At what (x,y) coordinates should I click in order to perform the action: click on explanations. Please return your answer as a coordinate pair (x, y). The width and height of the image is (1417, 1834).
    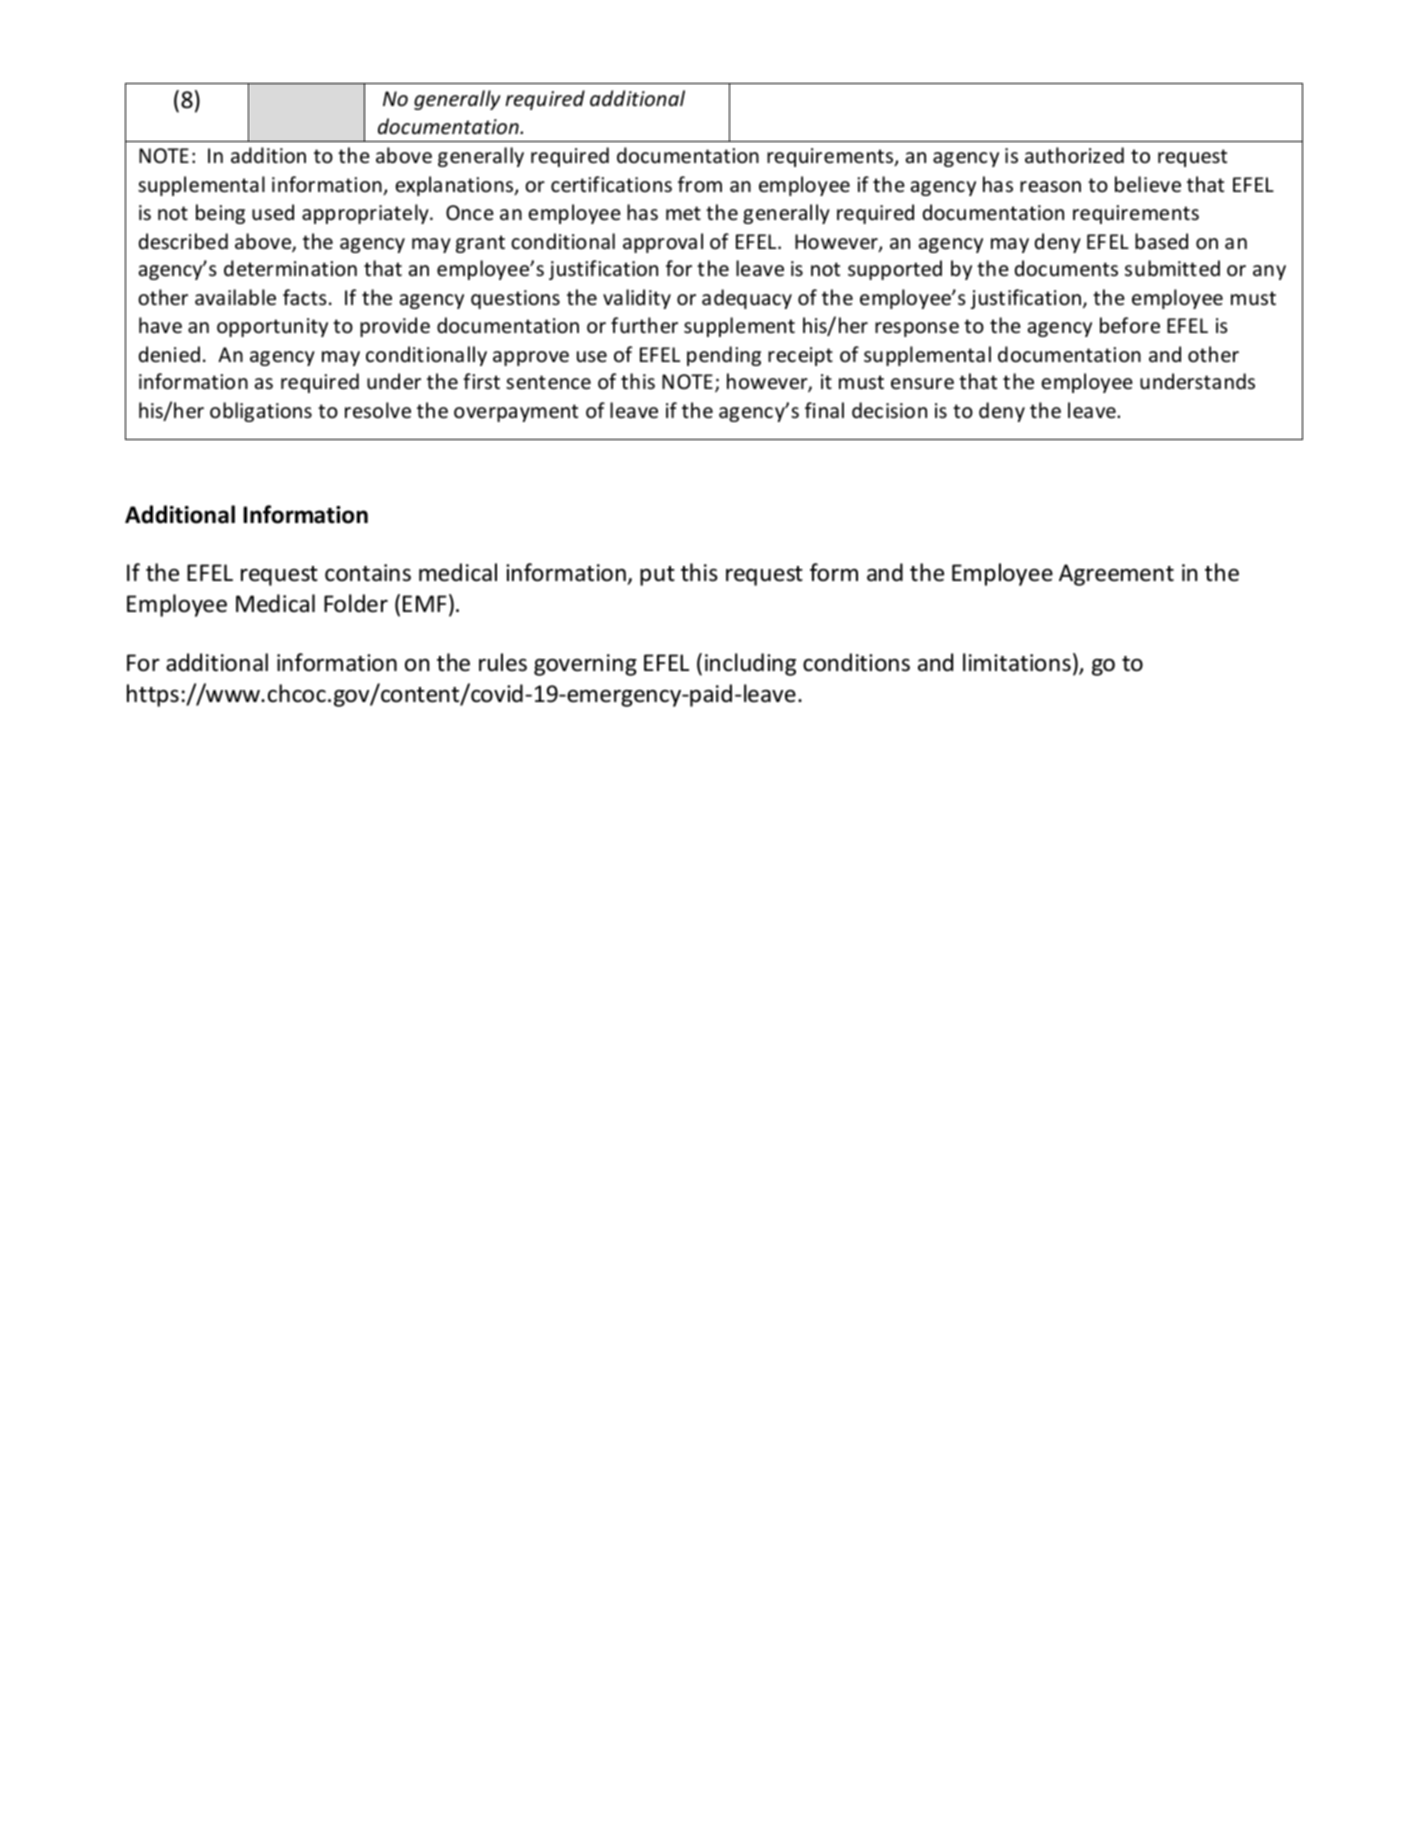
    Looking at the image, I should click on (455, 186).
